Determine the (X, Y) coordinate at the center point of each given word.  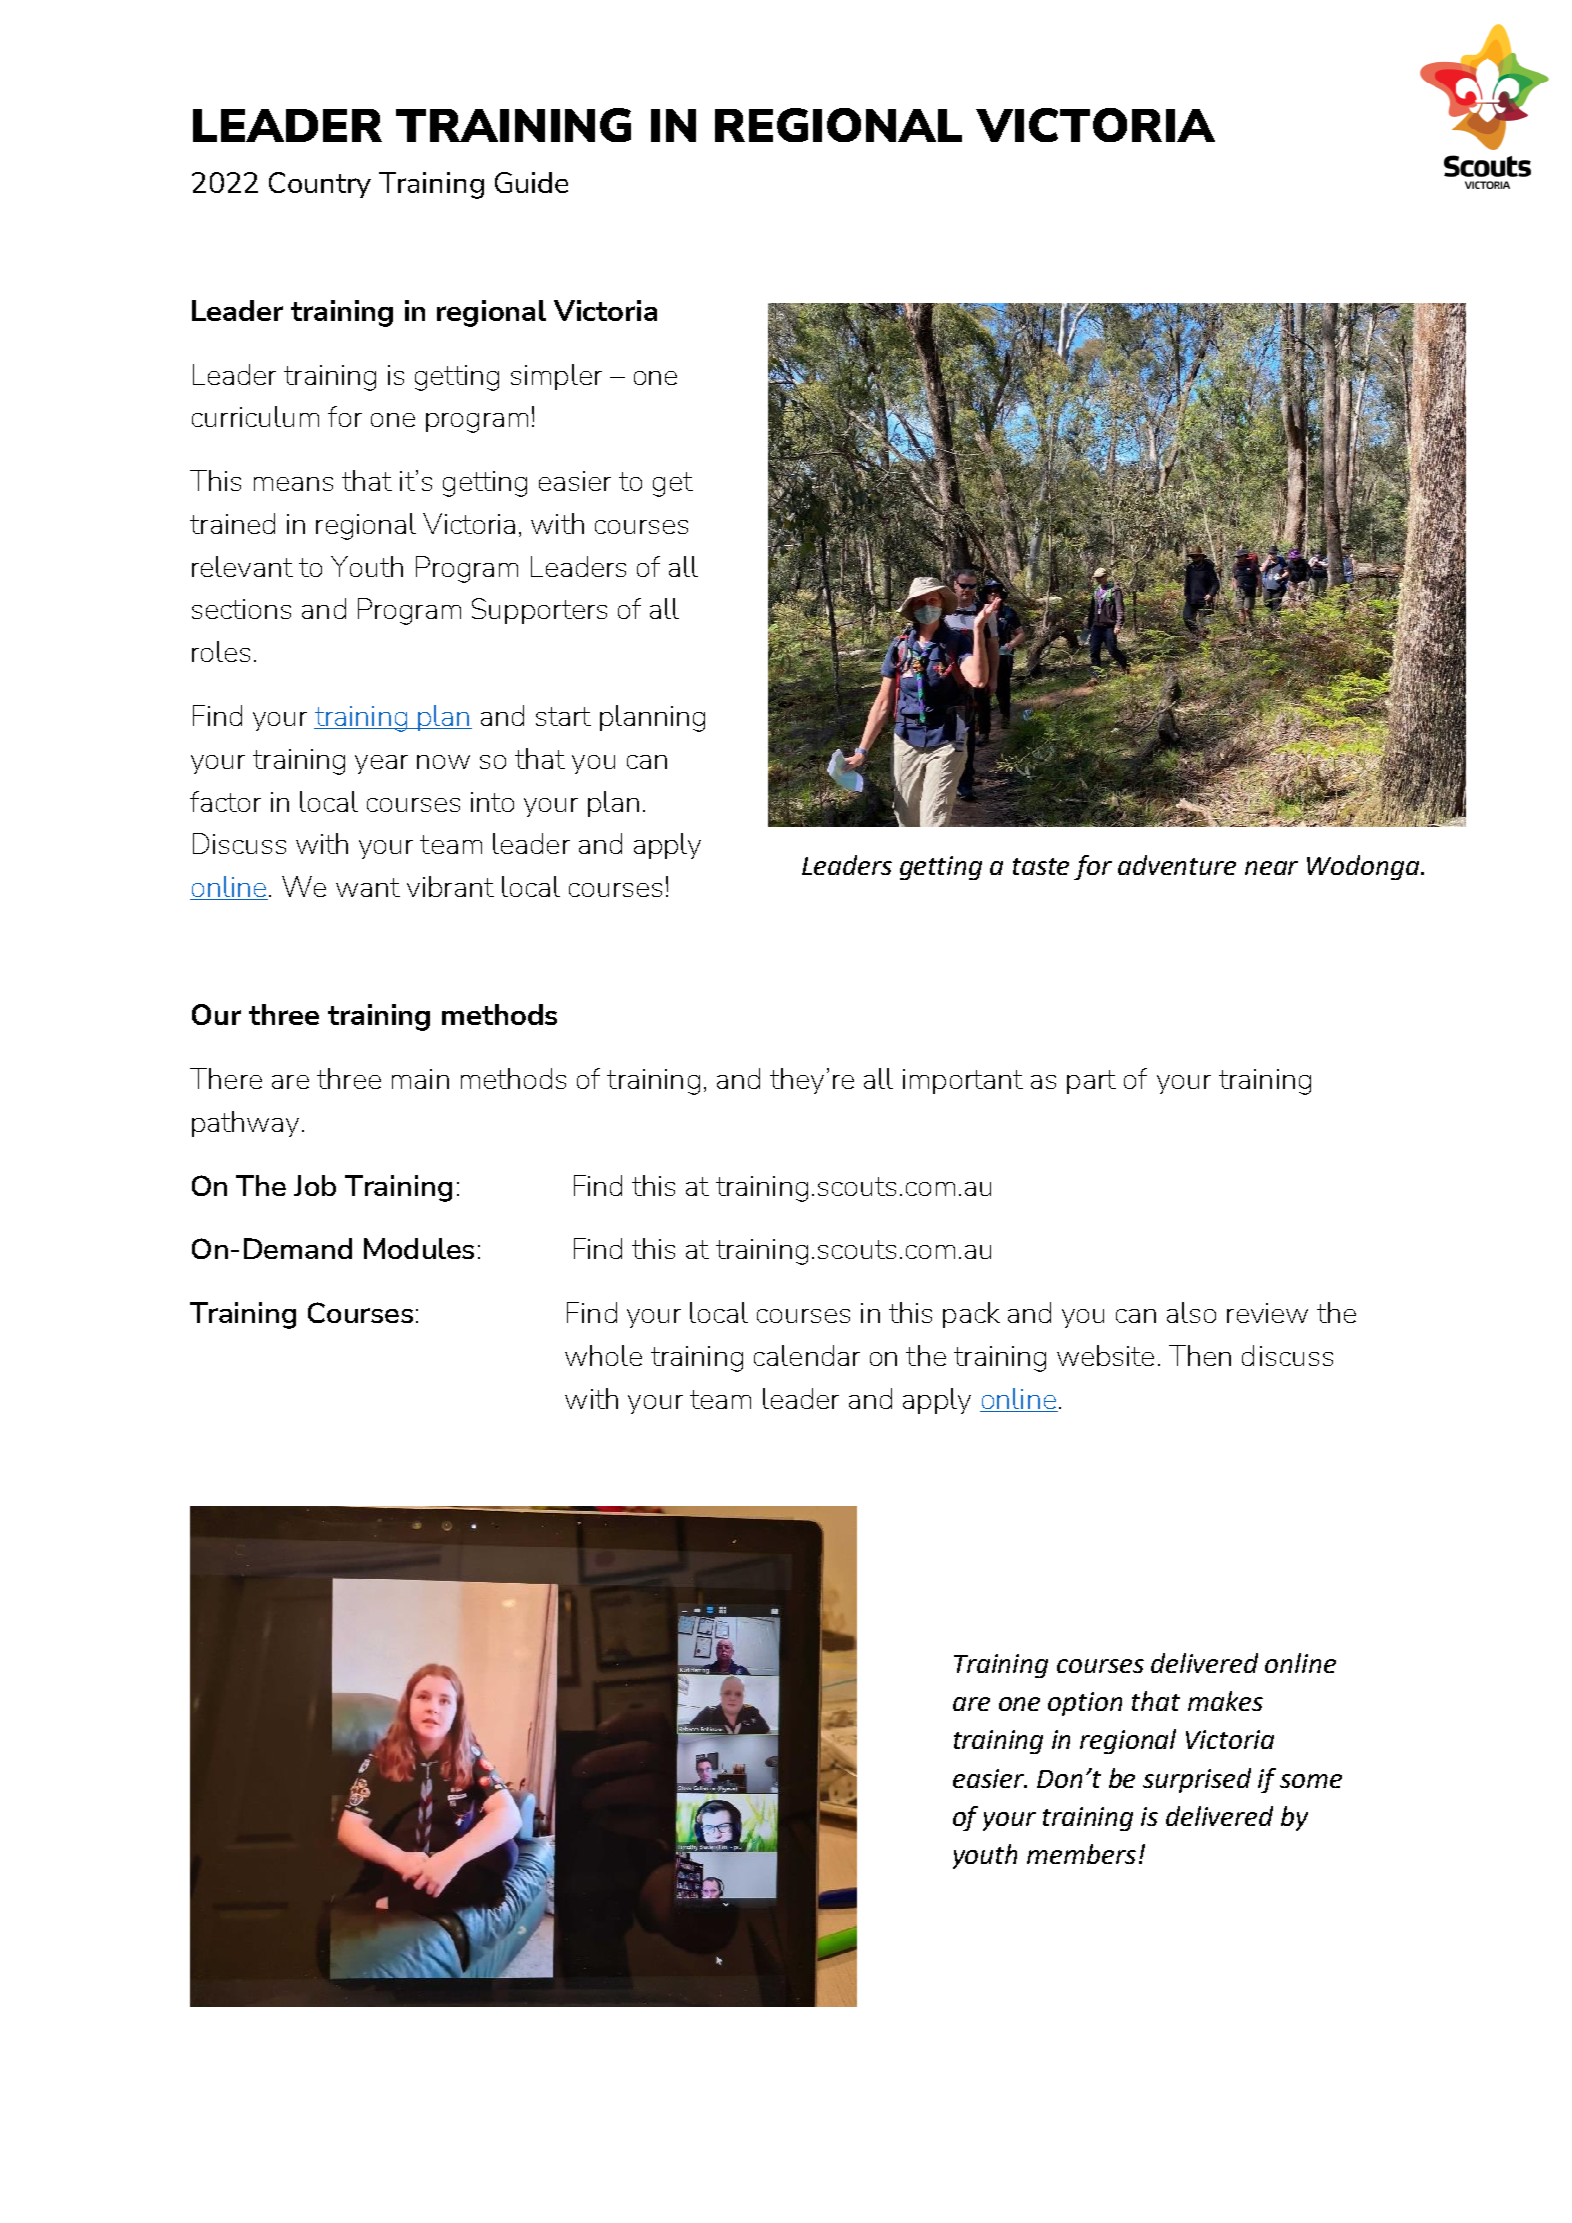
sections (241, 609)
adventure (1177, 865)
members (1081, 1854)
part (1091, 1082)
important (963, 1081)
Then (1200, 1355)
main (420, 1079)
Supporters (539, 611)
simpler (556, 377)
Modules (419, 1248)
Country (320, 185)
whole (603, 1355)
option (1085, 1704)
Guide (531, 182)
